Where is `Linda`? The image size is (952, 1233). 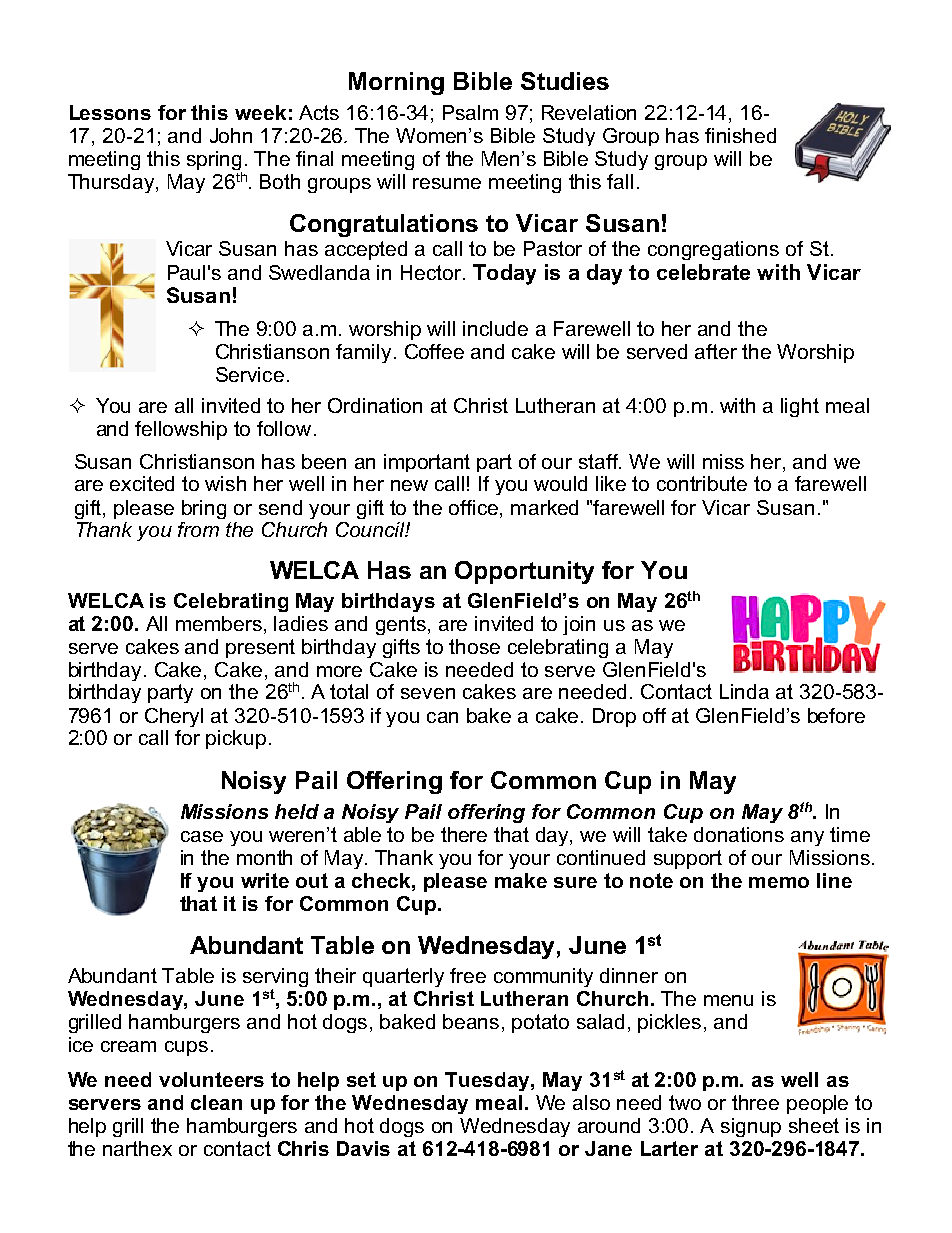 Linda is located at coordinates (744, 691).
